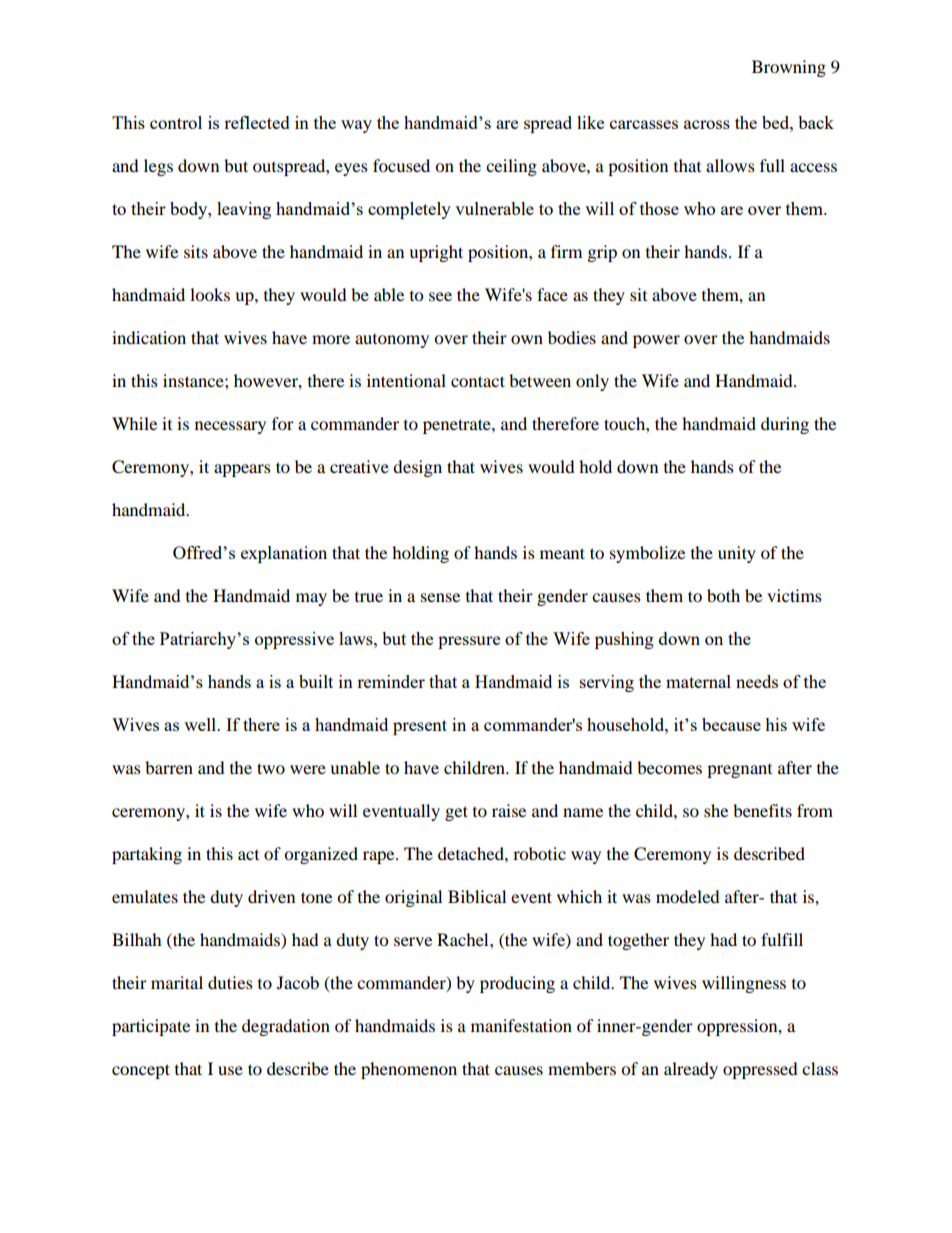 The height and width of the screenshot is (1233, 952). Describe the element at coordinates (201, 724) in the screenshot. I see `well` at that location.
